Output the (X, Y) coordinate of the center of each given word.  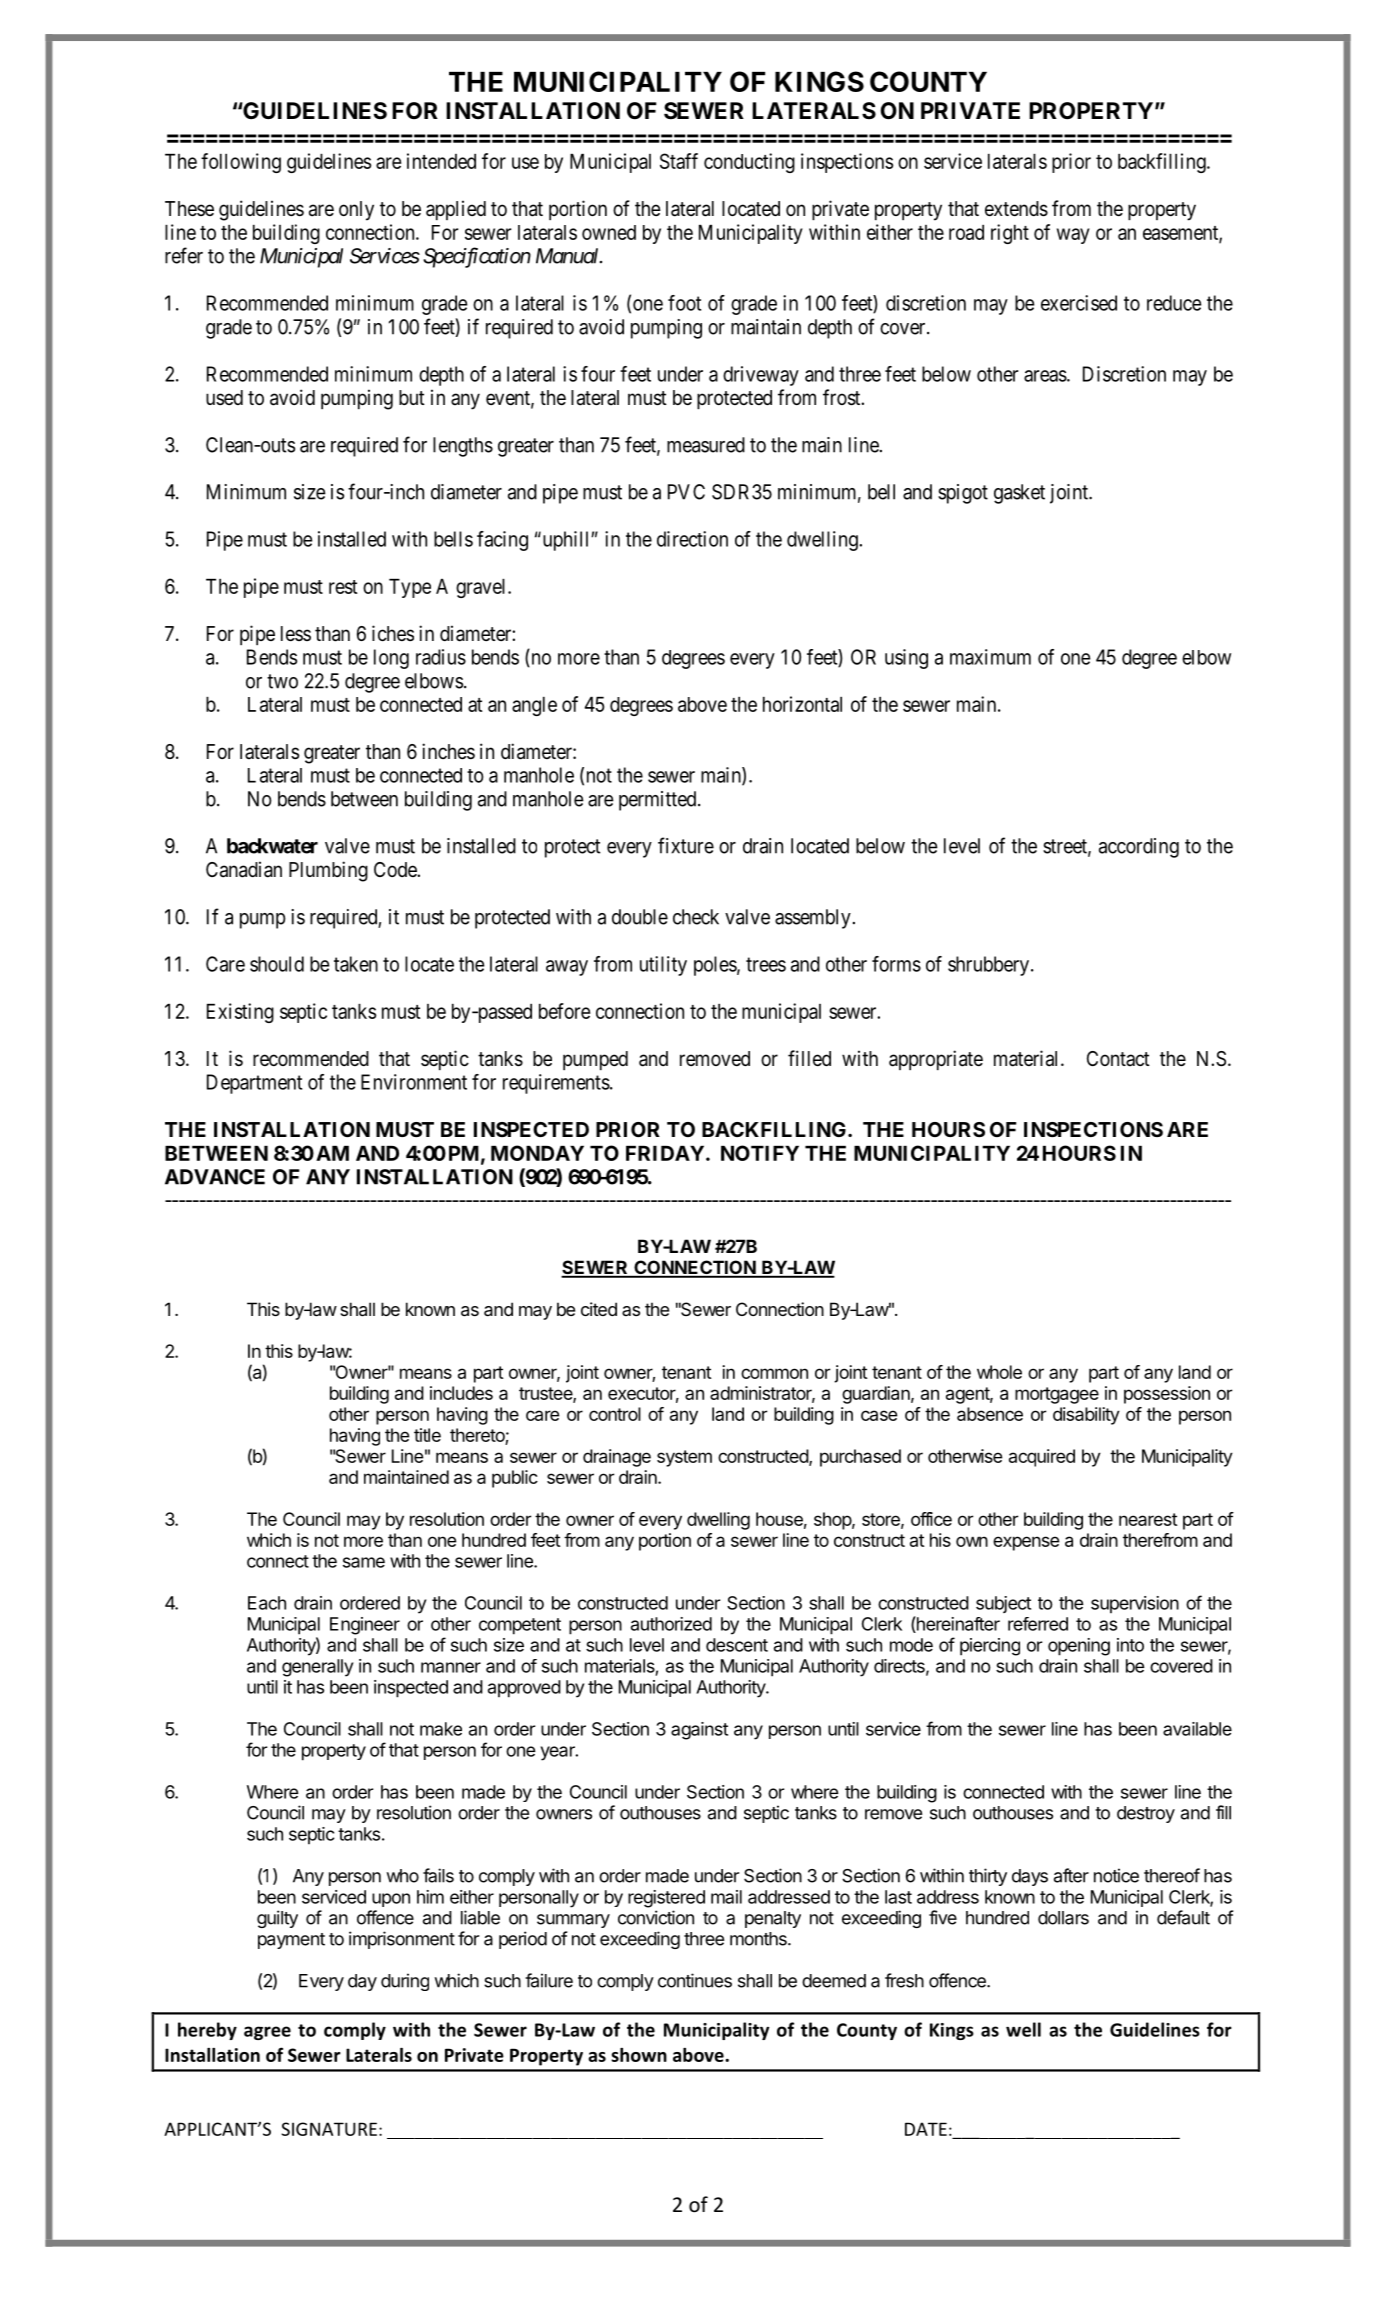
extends (1016, 209)
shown (639, 2055)
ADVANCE (215, 1177)
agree (267, 2033)
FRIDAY (665, 1153)
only (356, 211)
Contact (1118, 1058)
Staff (679, 161)
